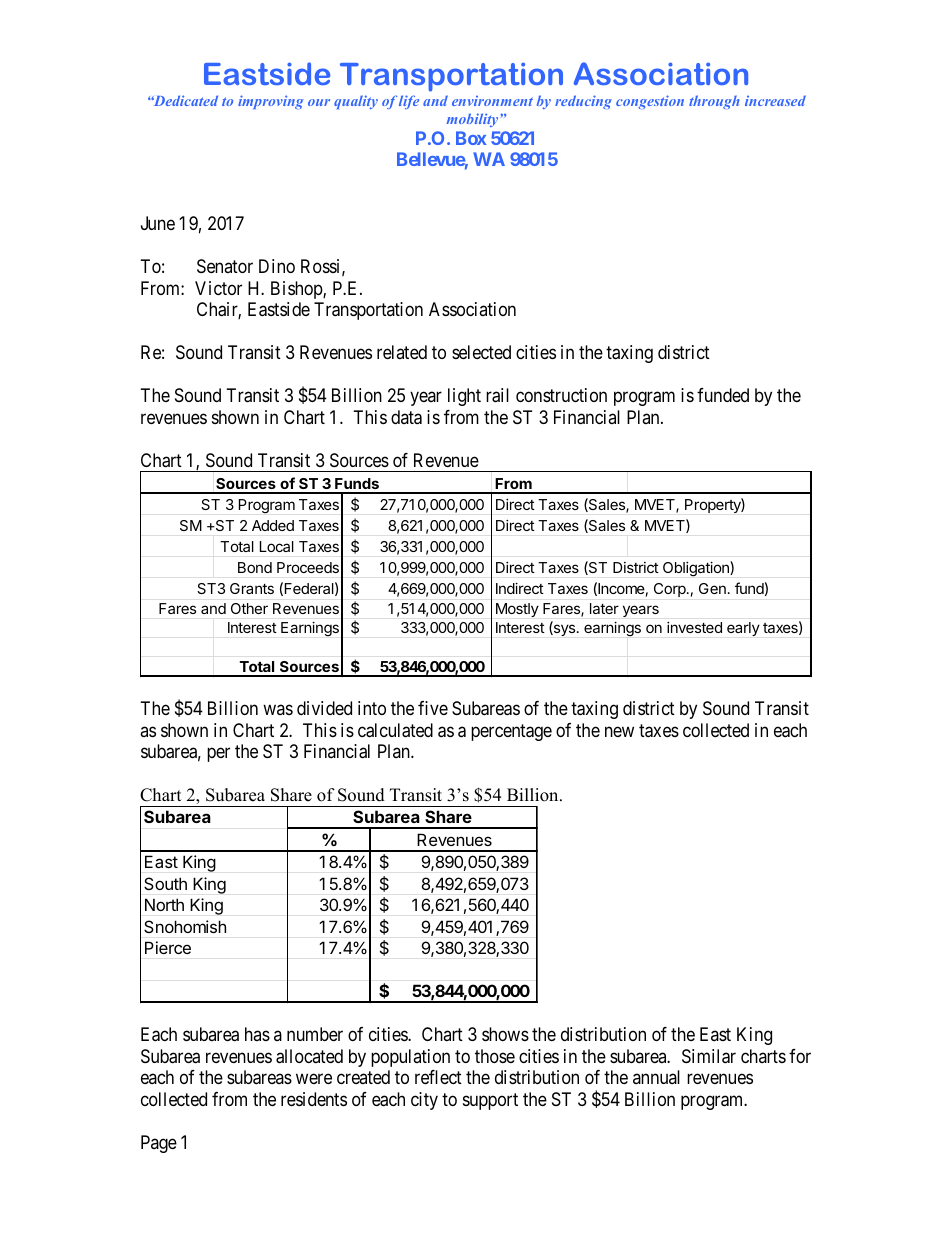  What do you see at coordinates (619, 731) in the document?
I see `new` at bounding box center [619, 731].
